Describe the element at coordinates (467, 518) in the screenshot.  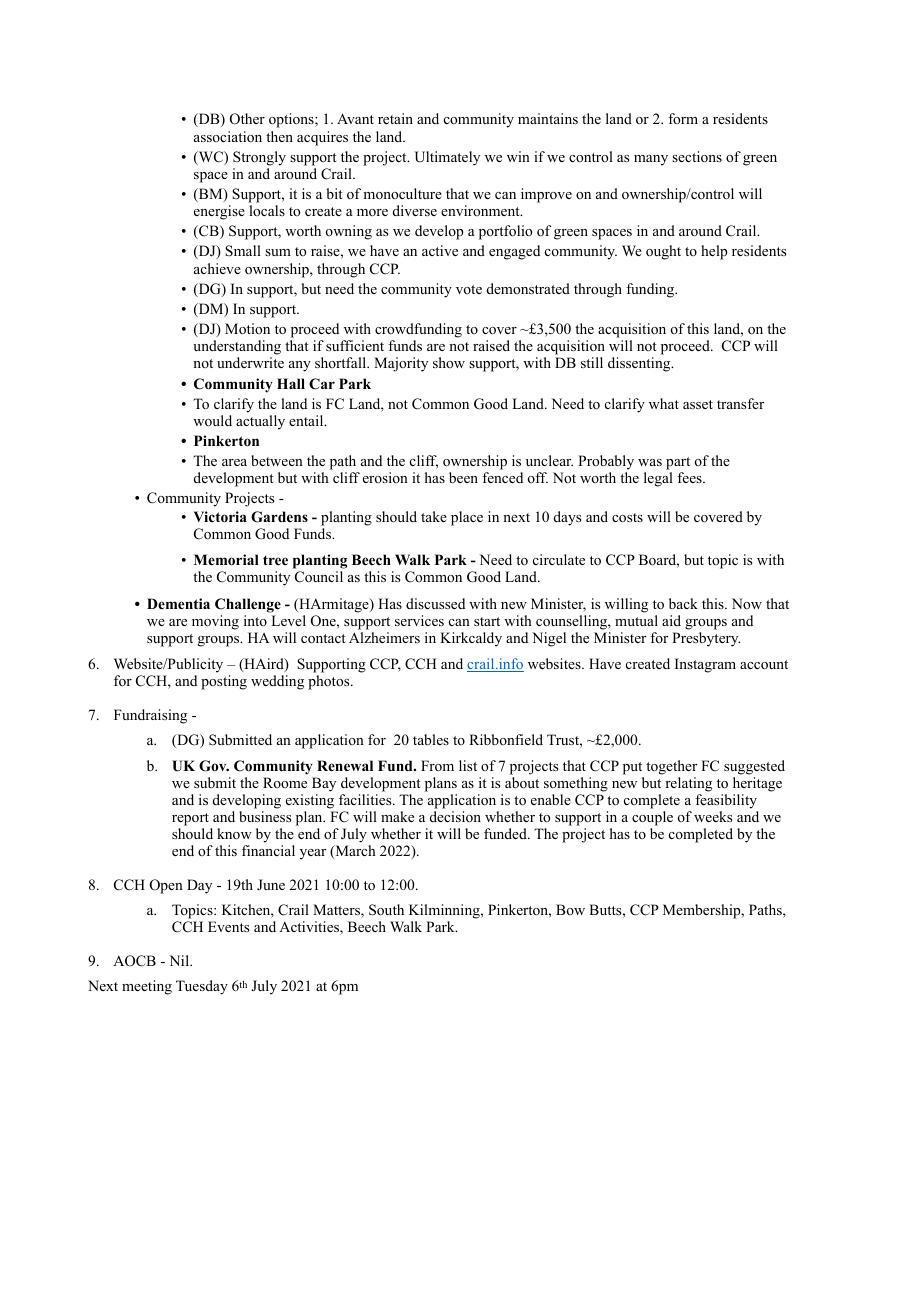
I see `place` at that location.
